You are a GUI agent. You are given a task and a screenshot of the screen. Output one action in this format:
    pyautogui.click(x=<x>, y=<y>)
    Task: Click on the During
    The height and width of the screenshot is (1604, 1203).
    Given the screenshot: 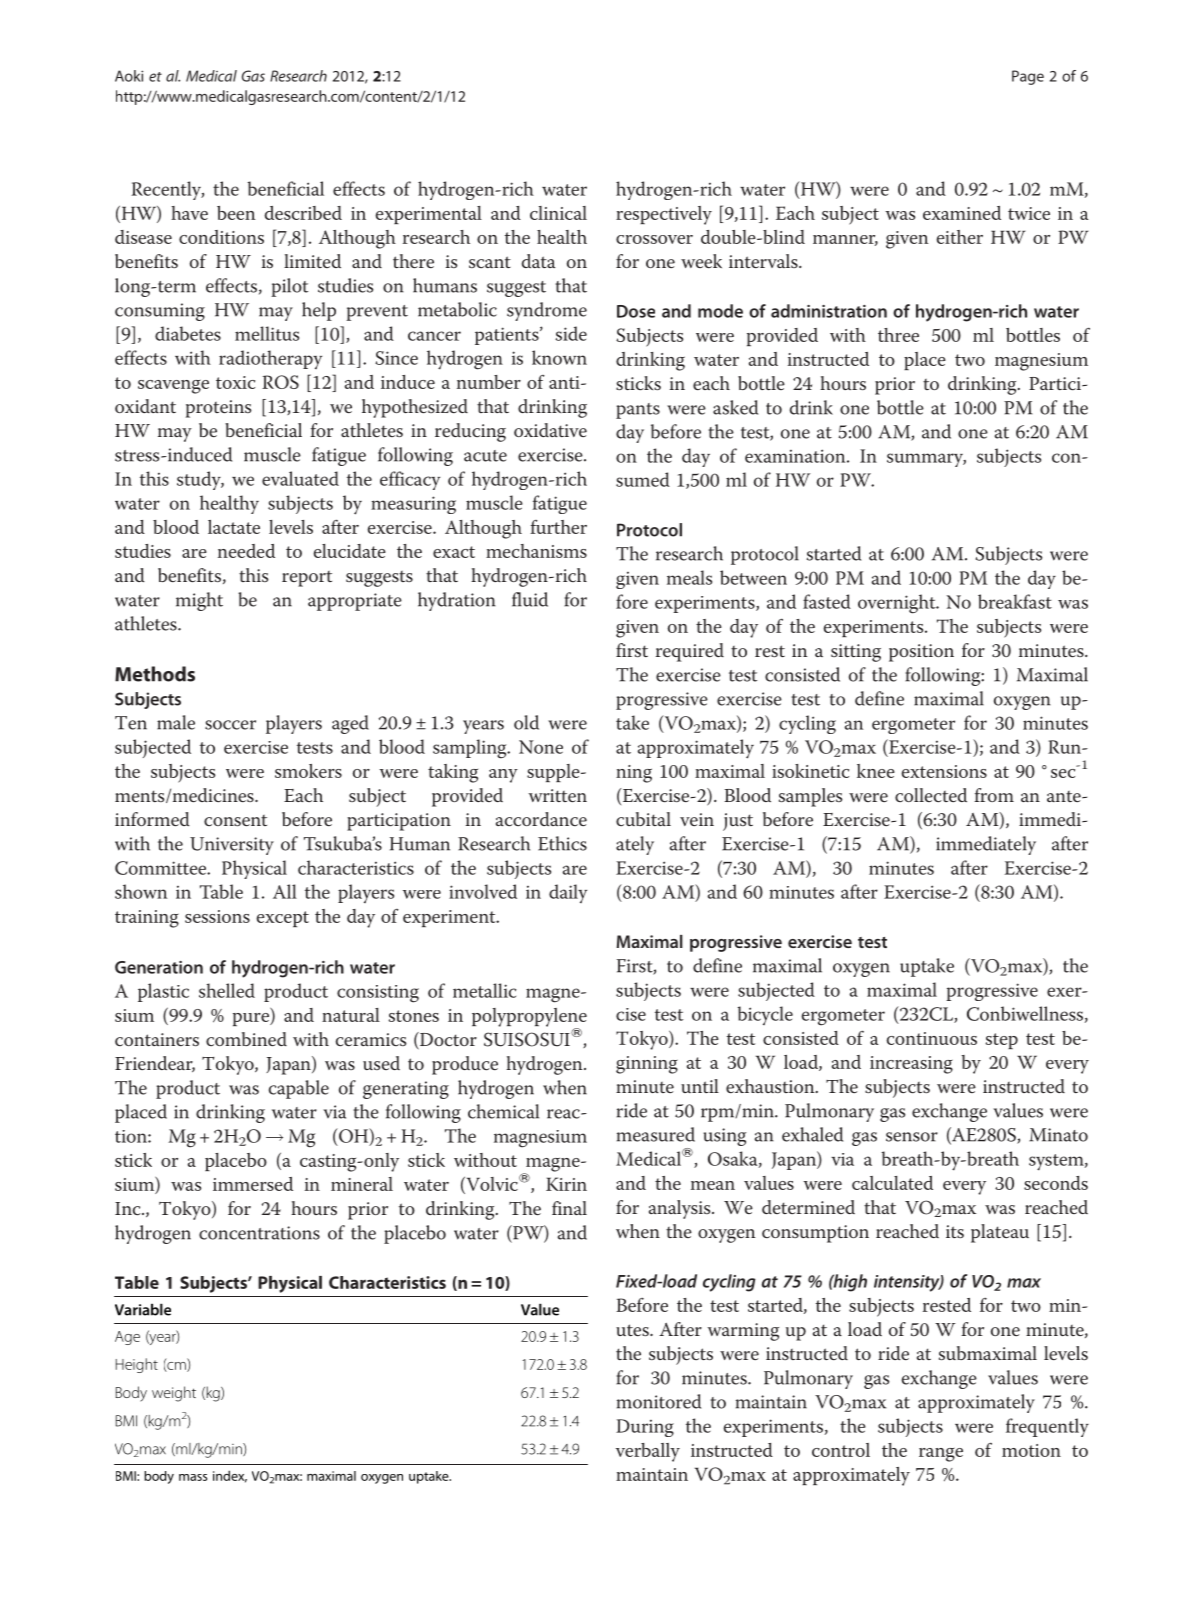 What is the action you would take?
    pyautogui.click(x=645, y=1428)
